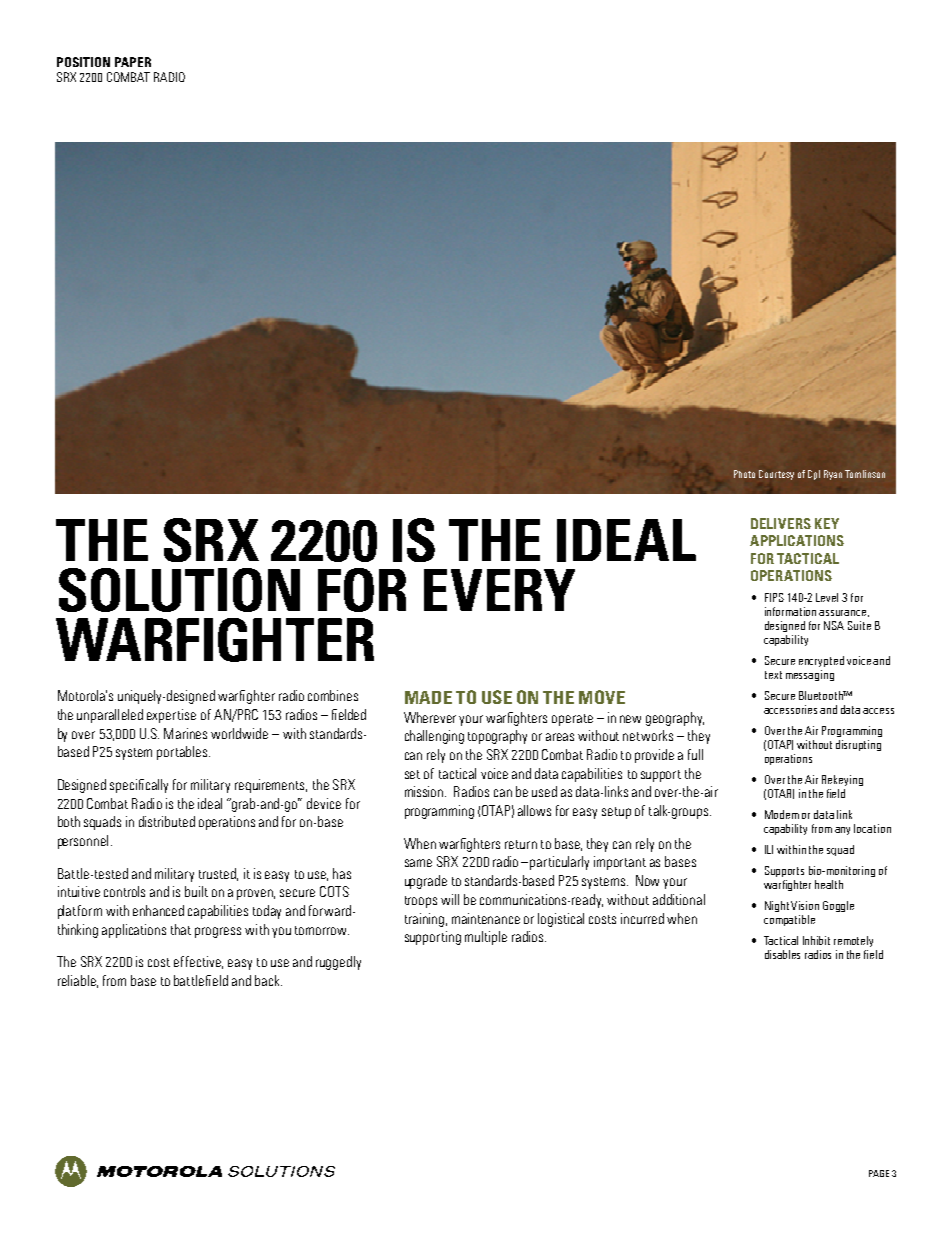  Describe the element at coordinates (133, 62) in the screenshot. I see `PAPER` at that location.
